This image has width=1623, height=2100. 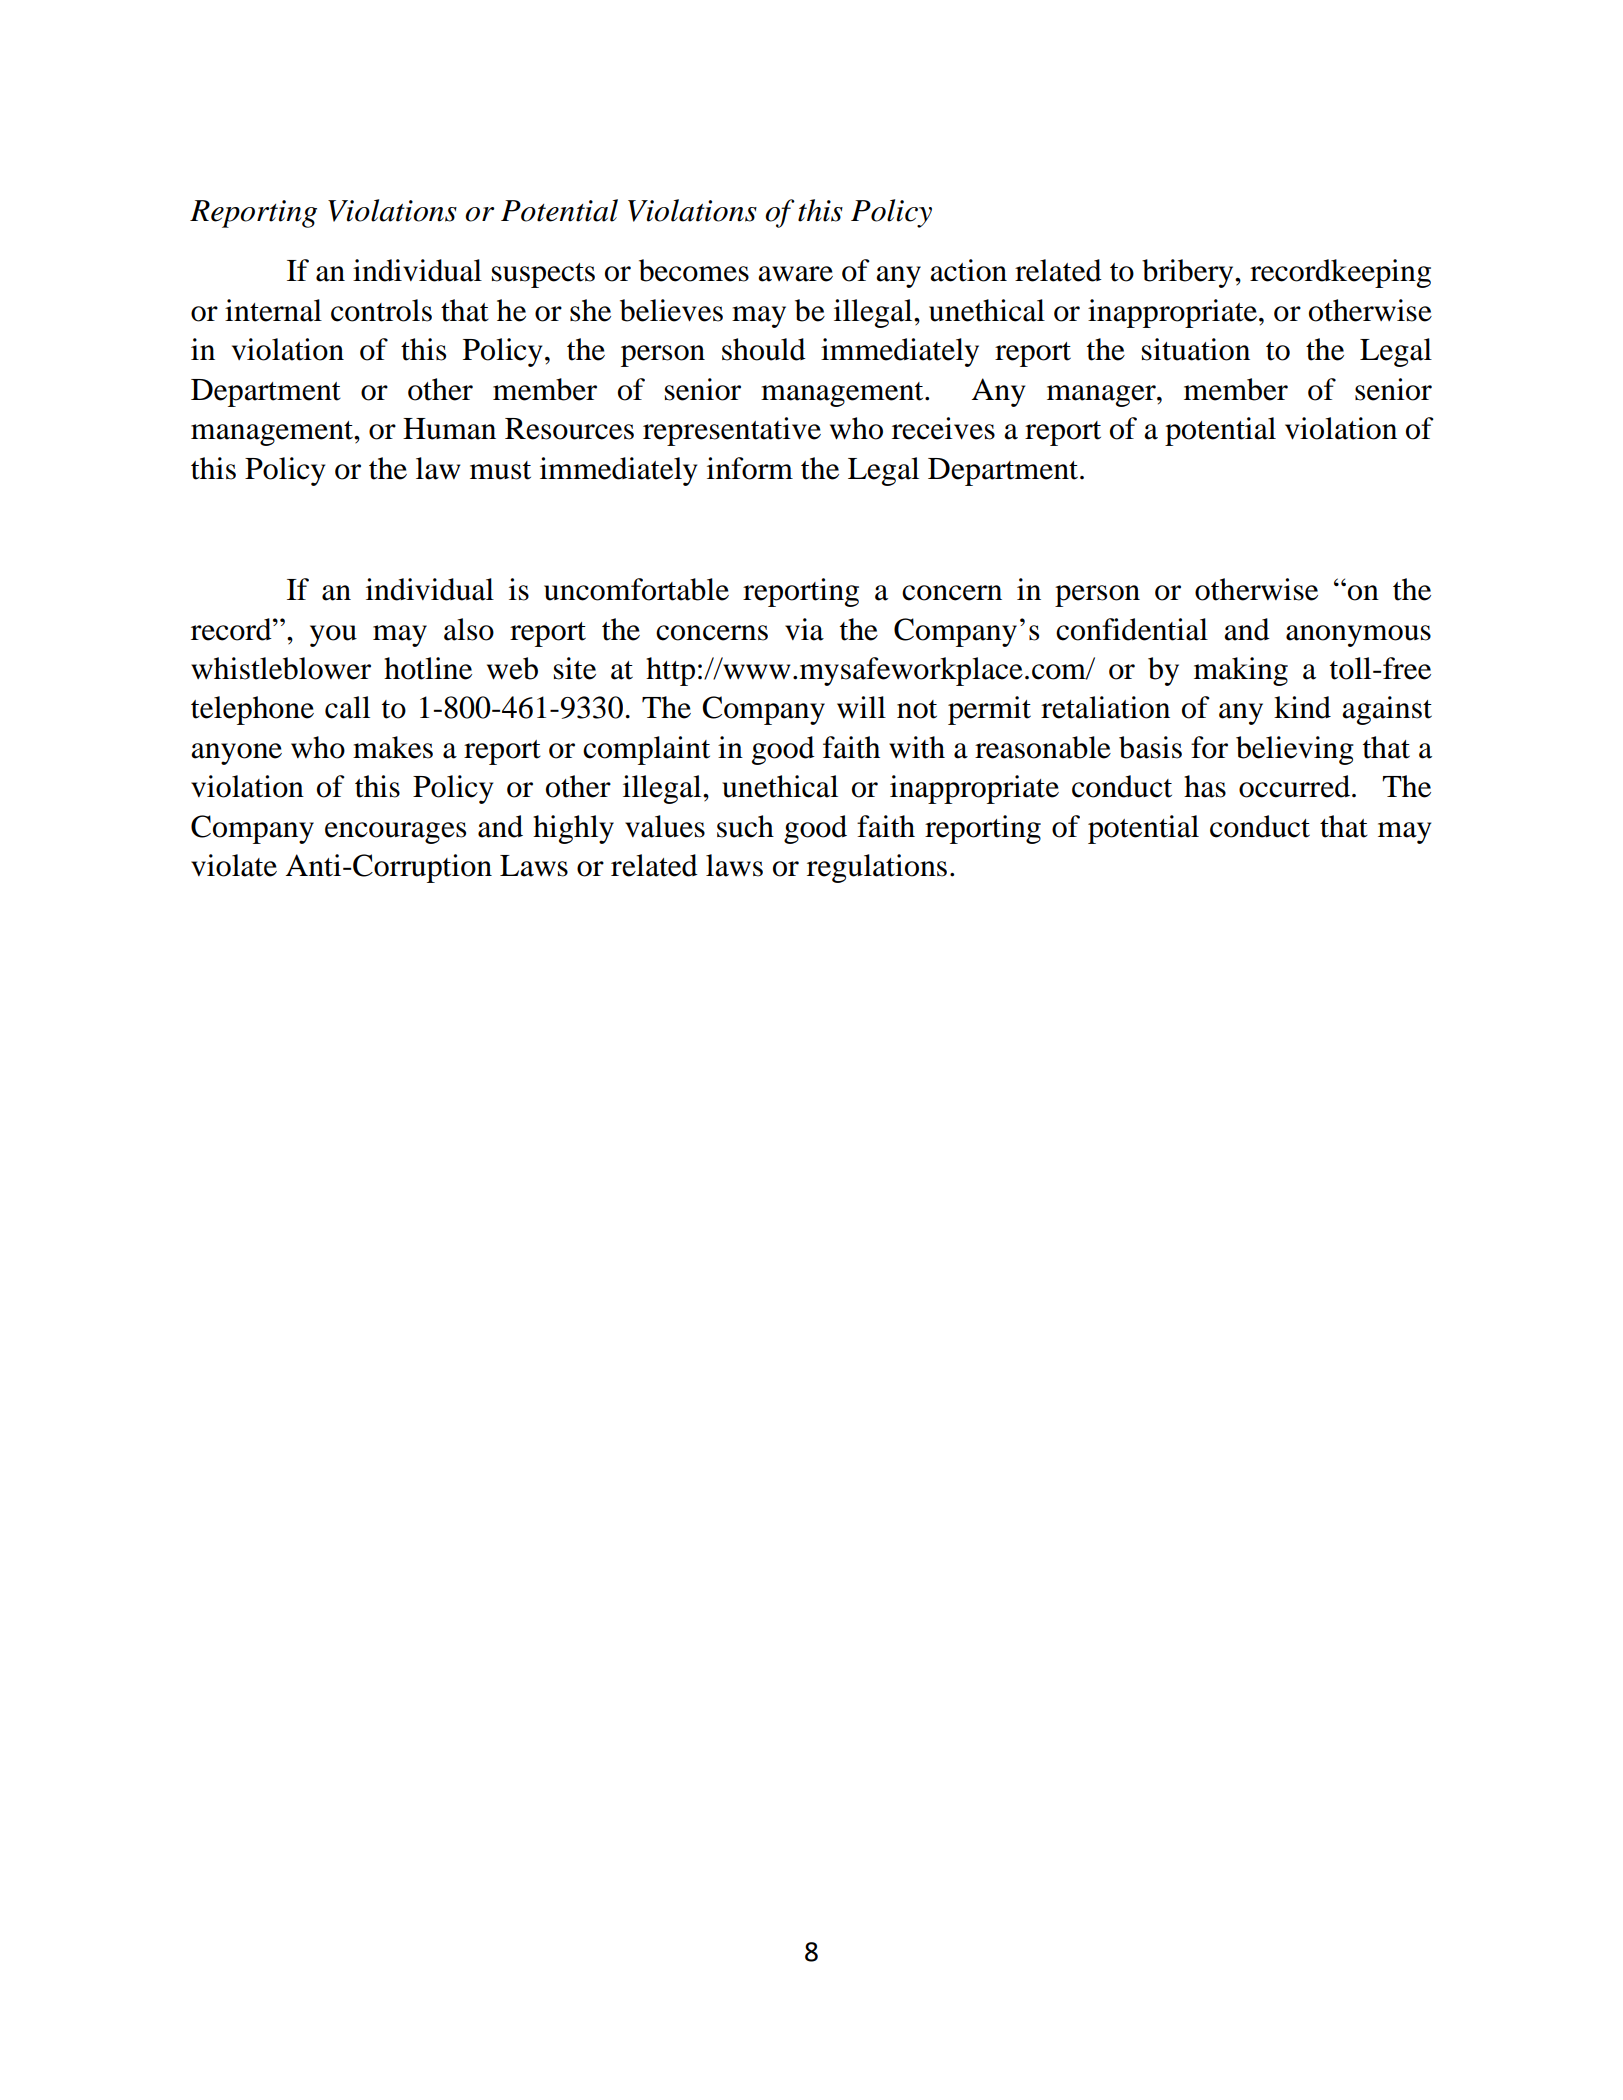 What do you see at coordinates (395, 833) in the image?
I see `encourages` at bounding box center [395, 833].
